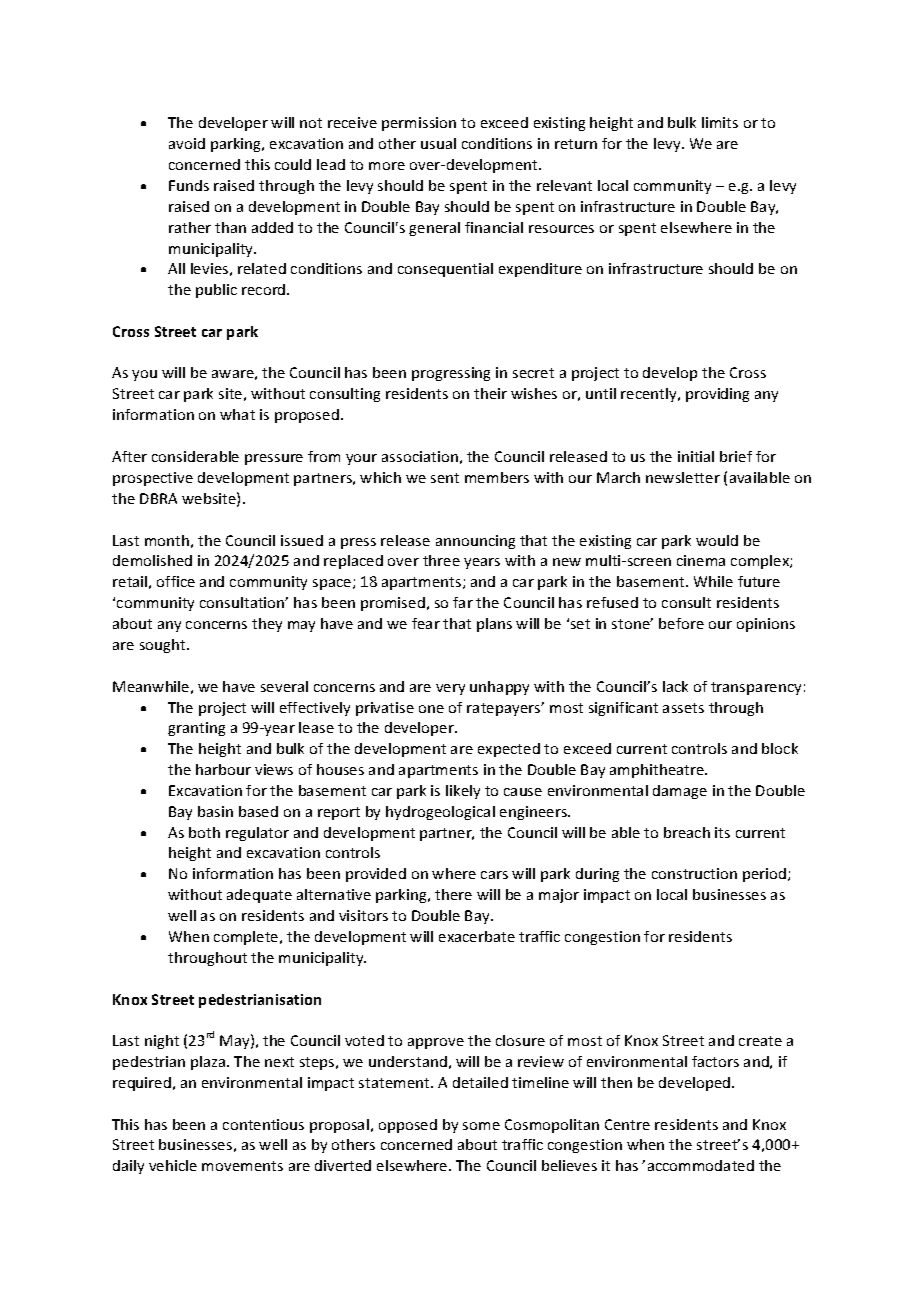  What do you see at coordinates (426, 623) in the screenshot?
I see `fear` at bounding box center [426, 623].
